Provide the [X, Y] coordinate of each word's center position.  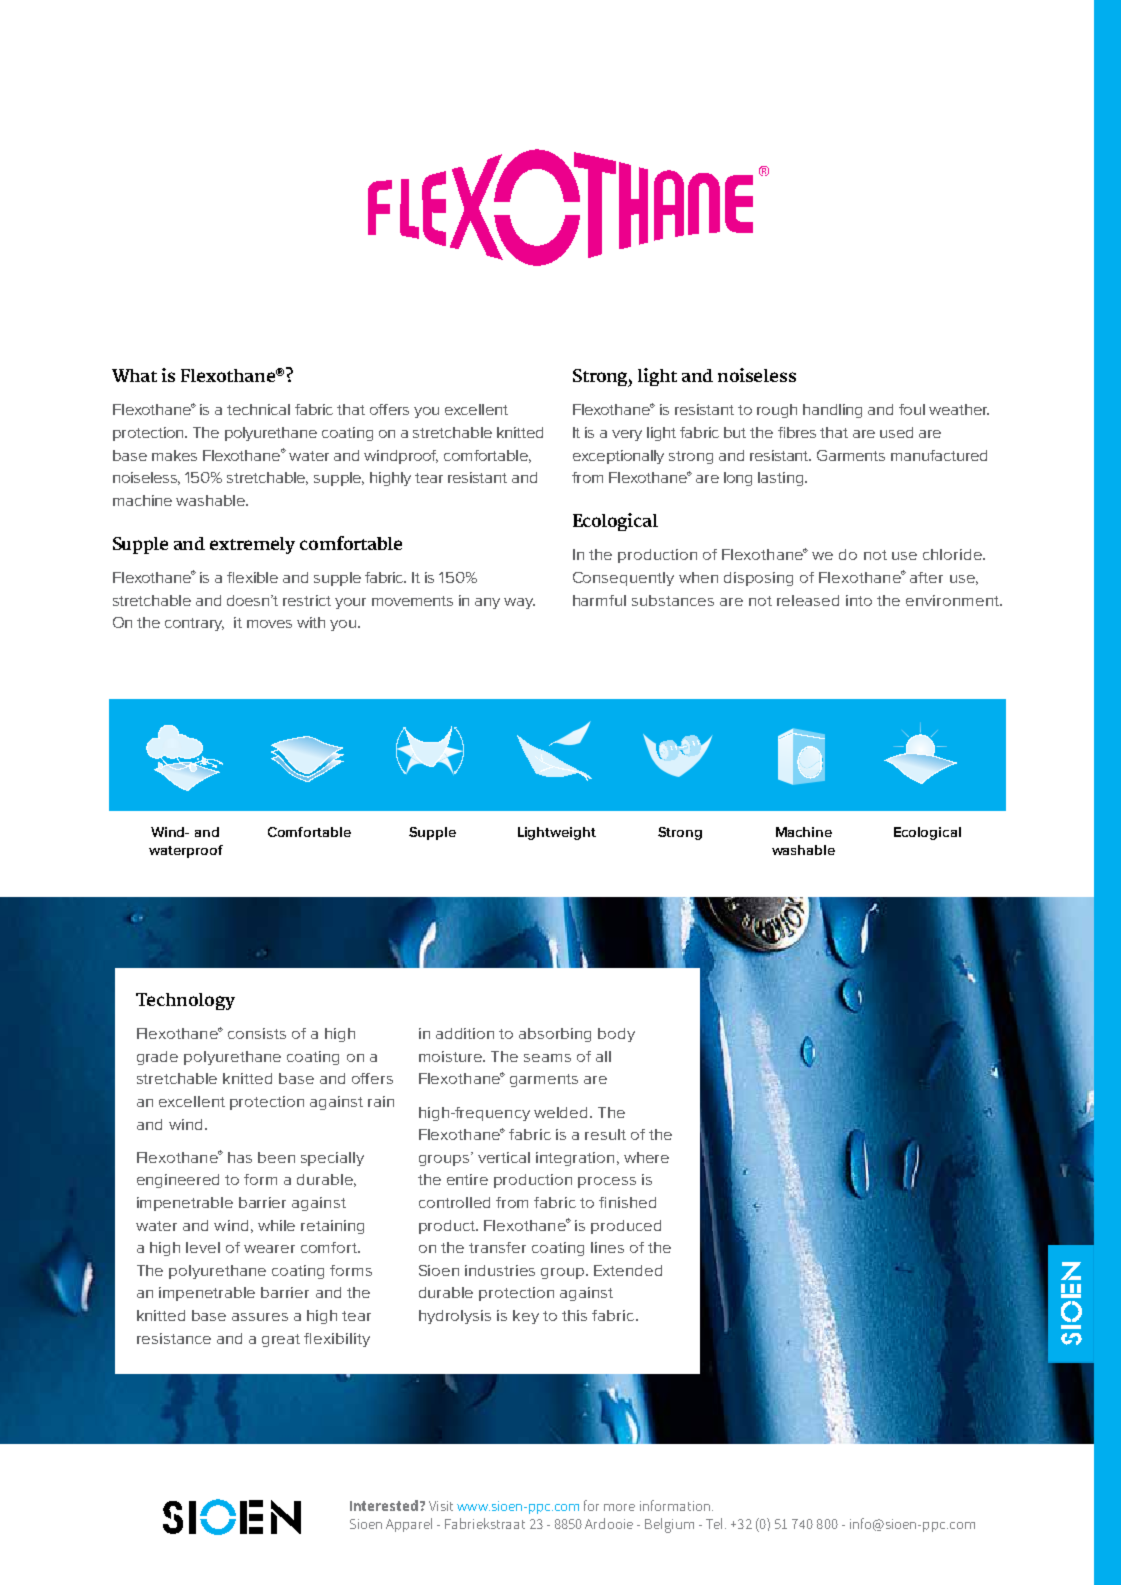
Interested [384, 1505]
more [619, 1507]
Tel [714, 1523]
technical [258, 409]
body [616, 1035]
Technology [185, 1001]
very [627, 435]
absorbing [555, 1035]
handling [832, 411]
